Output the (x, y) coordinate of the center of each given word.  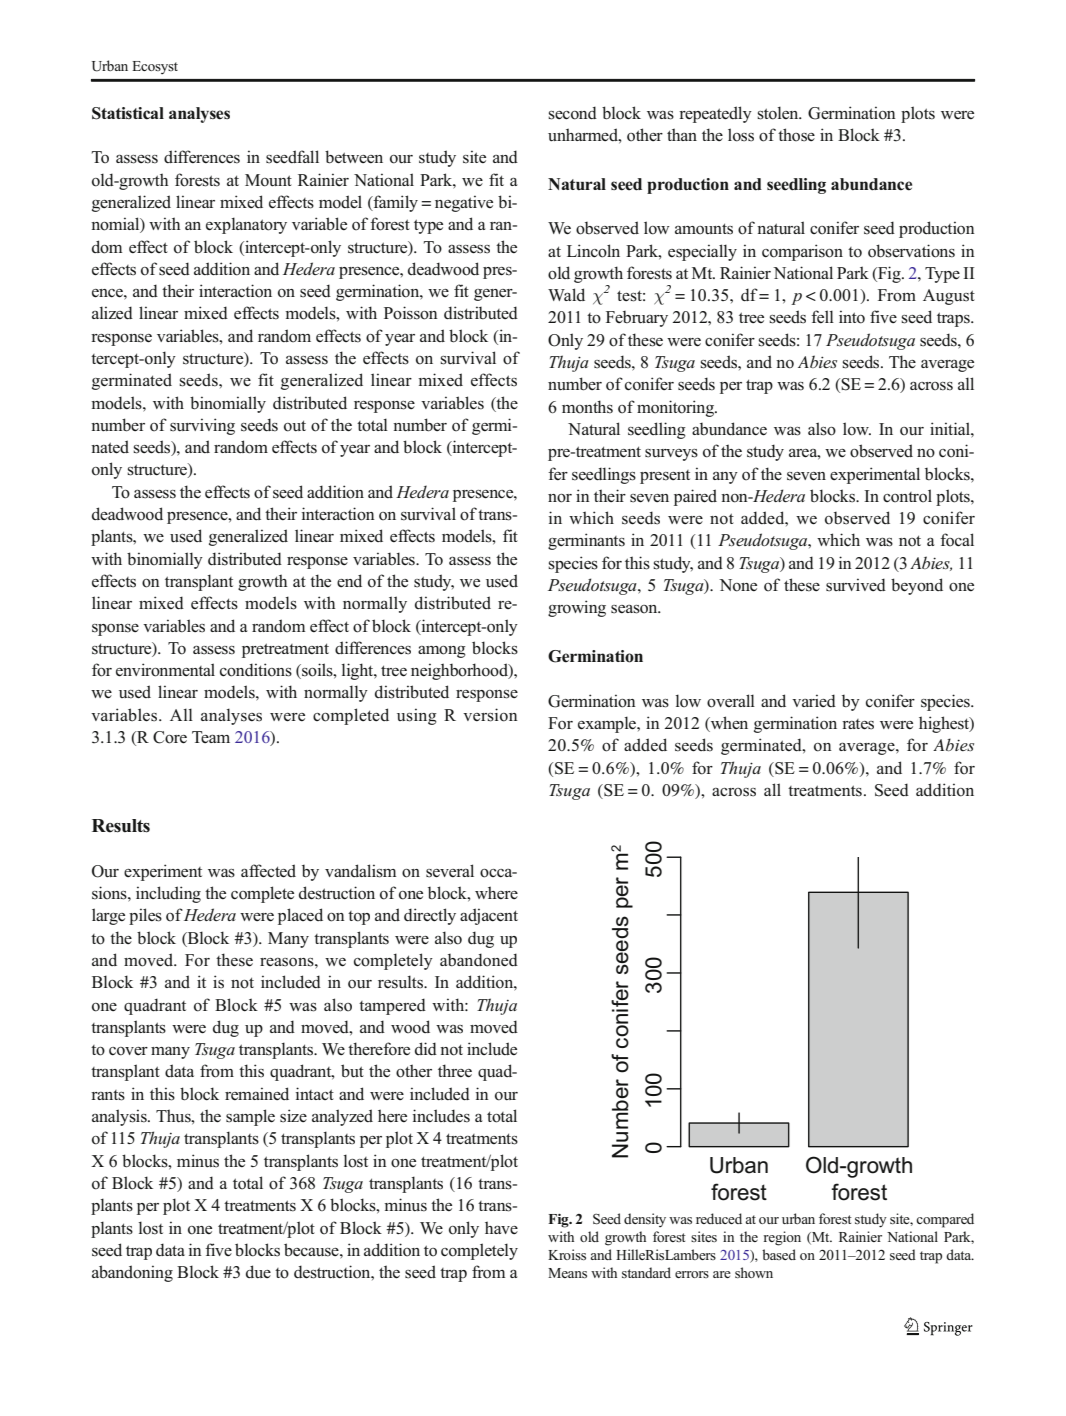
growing (577, 608)
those (796, 135)
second (572, 113)
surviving (202, 426)
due (258, 1271)
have (501, 1227)
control (907, 496)
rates (858, 724)
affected (268, 871)
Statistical (128, 113)
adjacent (489, 916)
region (782, 1238)
